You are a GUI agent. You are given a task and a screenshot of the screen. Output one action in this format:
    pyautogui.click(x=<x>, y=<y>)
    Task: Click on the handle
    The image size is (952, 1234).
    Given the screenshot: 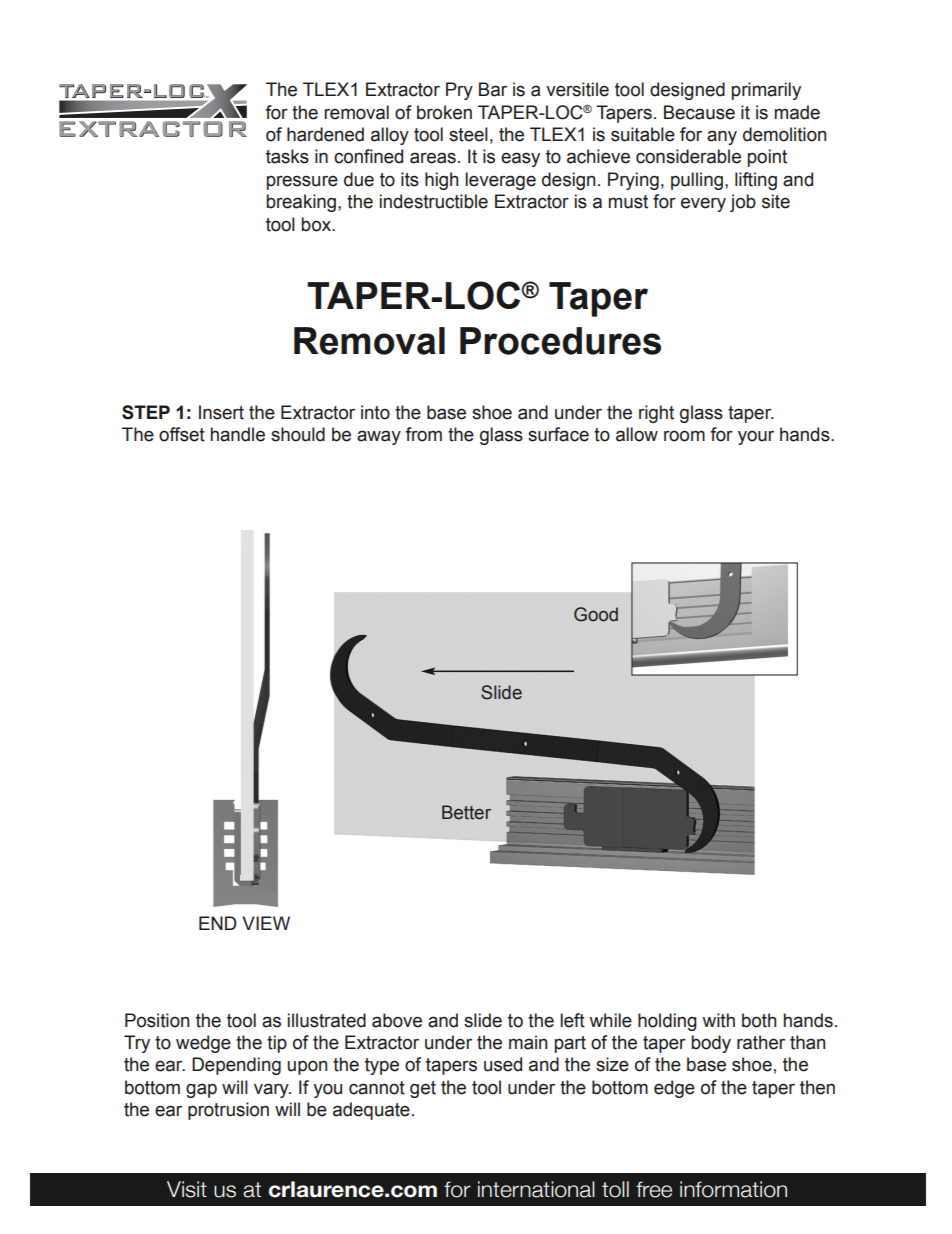 What is the action you would take?
    pyautogui.click(x=238, y=434)
